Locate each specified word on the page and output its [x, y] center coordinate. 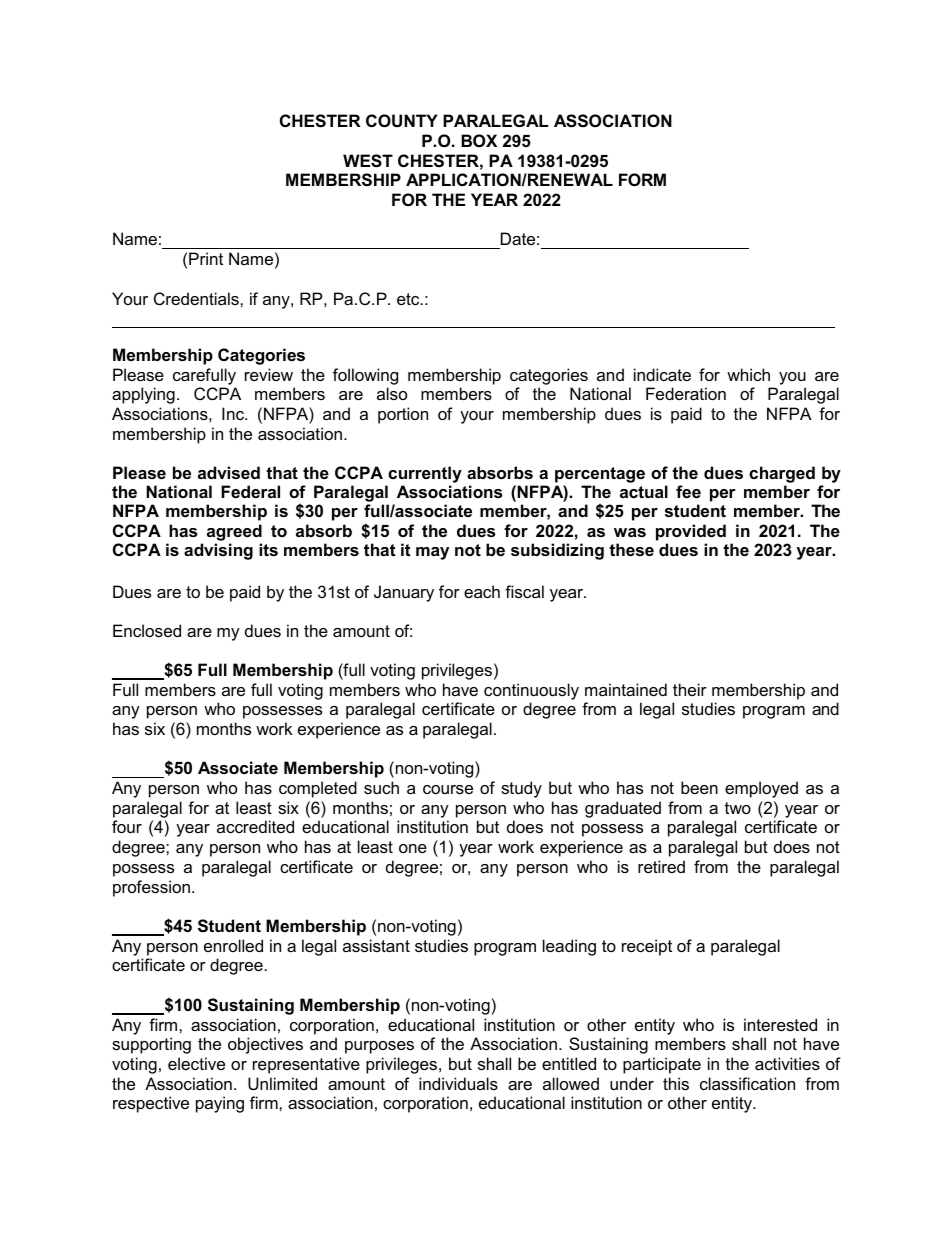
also [392, 393]
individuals [458, 1083]
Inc [234, 413]
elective [196, 1063]
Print [206, 258]
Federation [686, 393]
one [413, 848]
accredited [255, 826]
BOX [479, 140]
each [482, 591]
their [690, 689]
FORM [642, 179]
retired [661, 866]
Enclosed [147, 630]
